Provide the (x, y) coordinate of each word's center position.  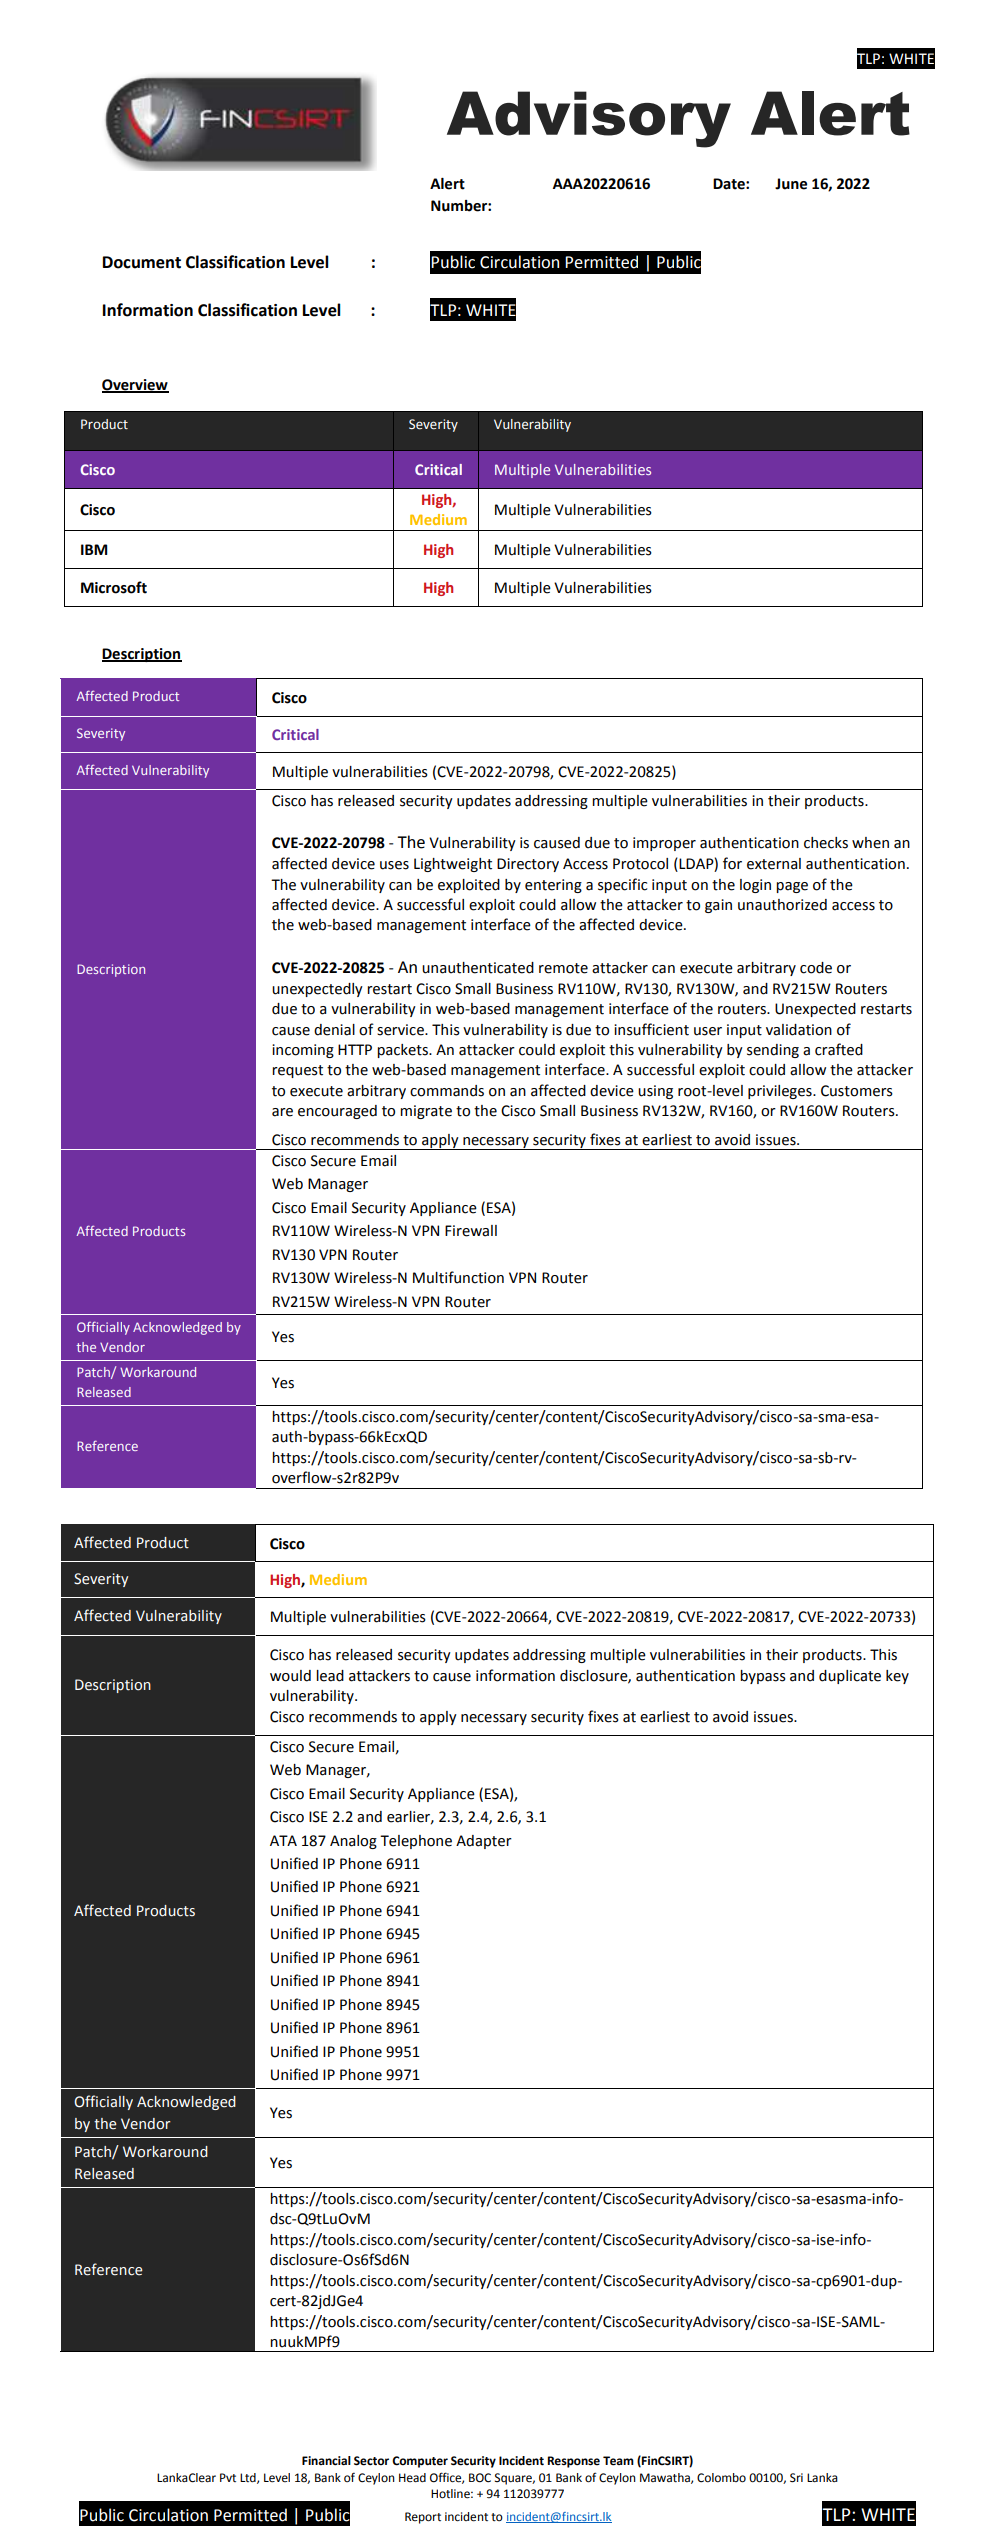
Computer (420, 2462)
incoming (303, 1051)
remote (563, 968)
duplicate (850, 1677)
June (791, 184)
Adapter (484, 1842)
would (290, 1676)
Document (142, 262)
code (816, 968)
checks (826, 843)
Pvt (228, 2477)
